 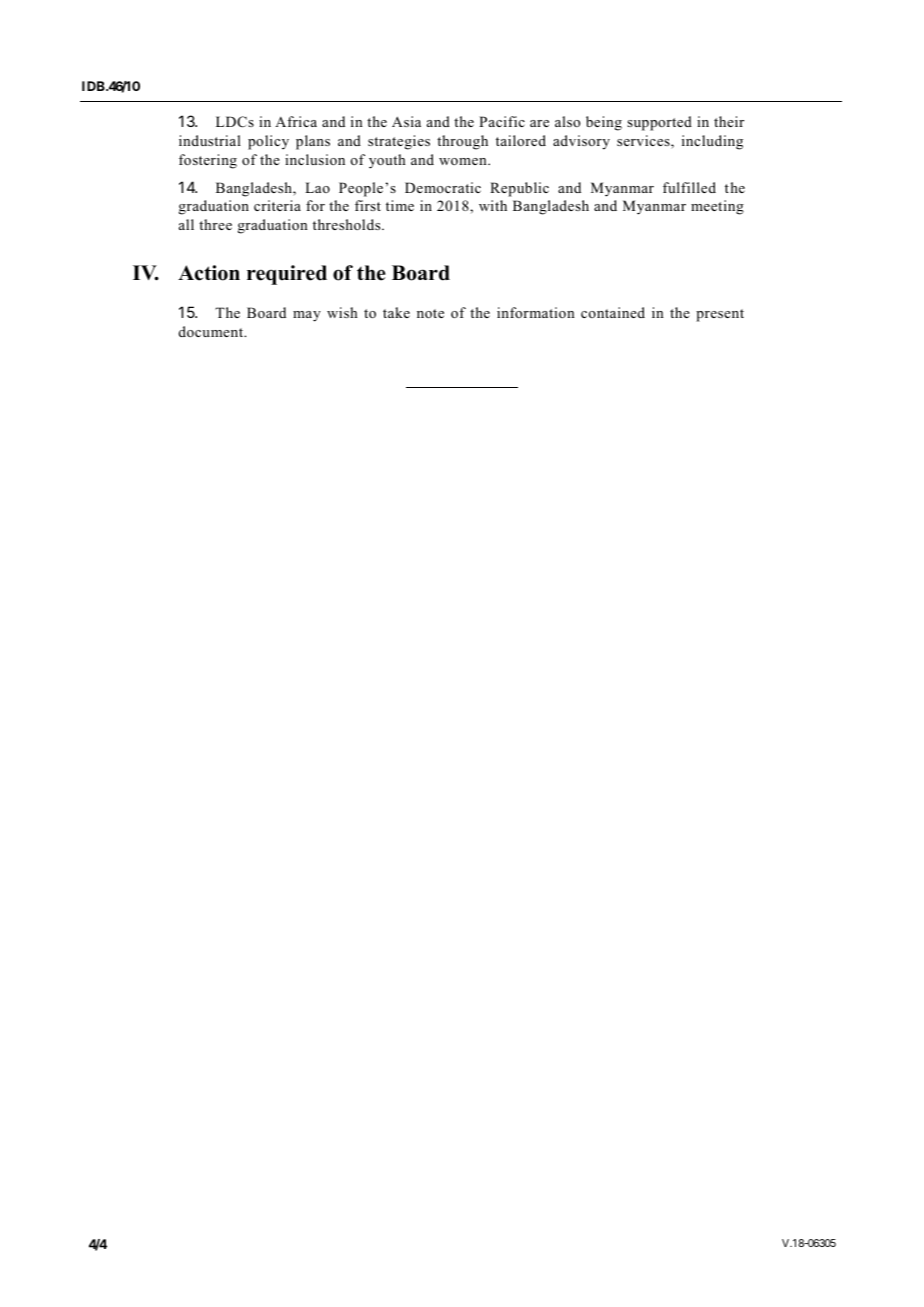 I want to click on Africa, so click(x=296, y=121).
